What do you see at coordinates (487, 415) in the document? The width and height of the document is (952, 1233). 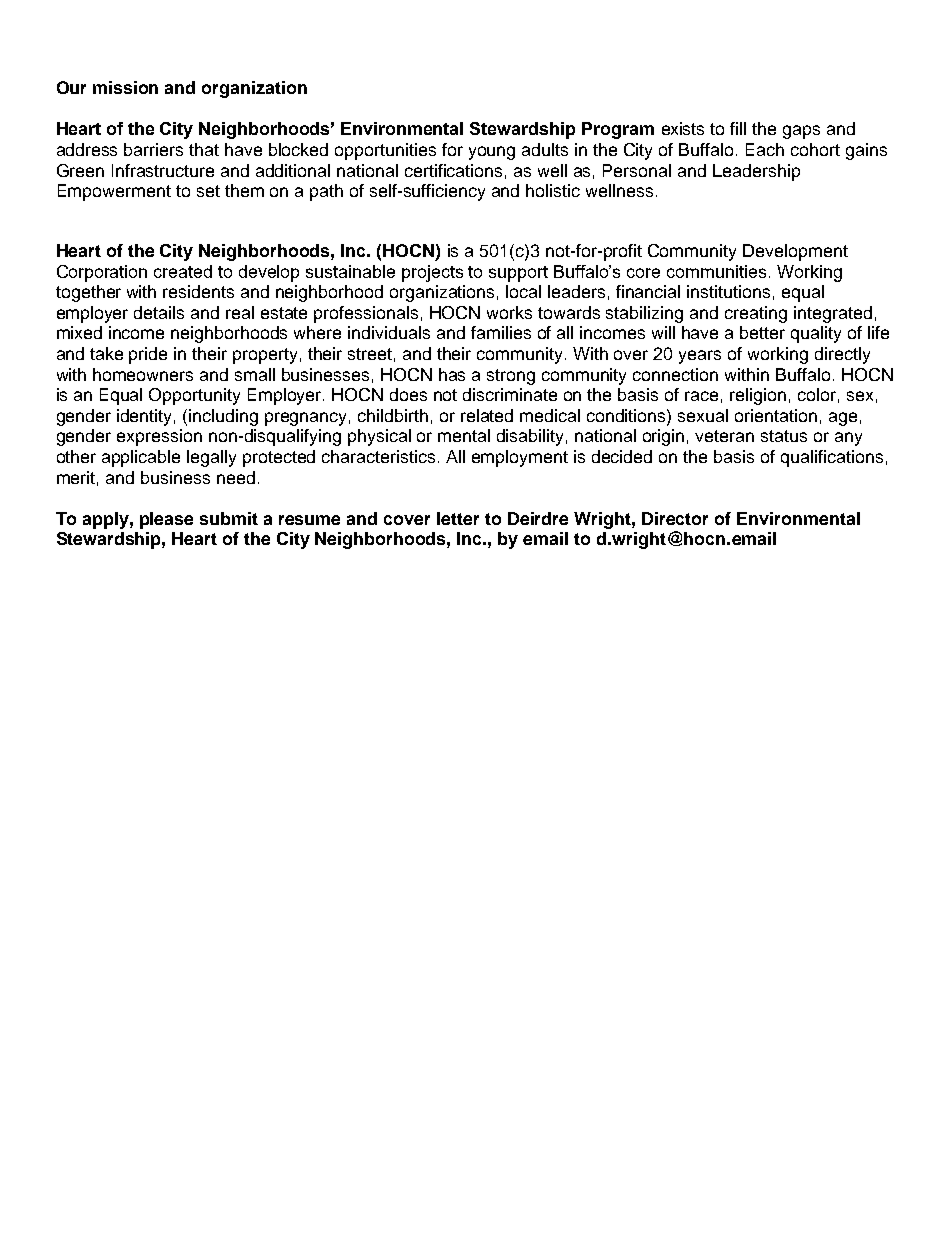 I see `related` at bounding box center [487, 415].
